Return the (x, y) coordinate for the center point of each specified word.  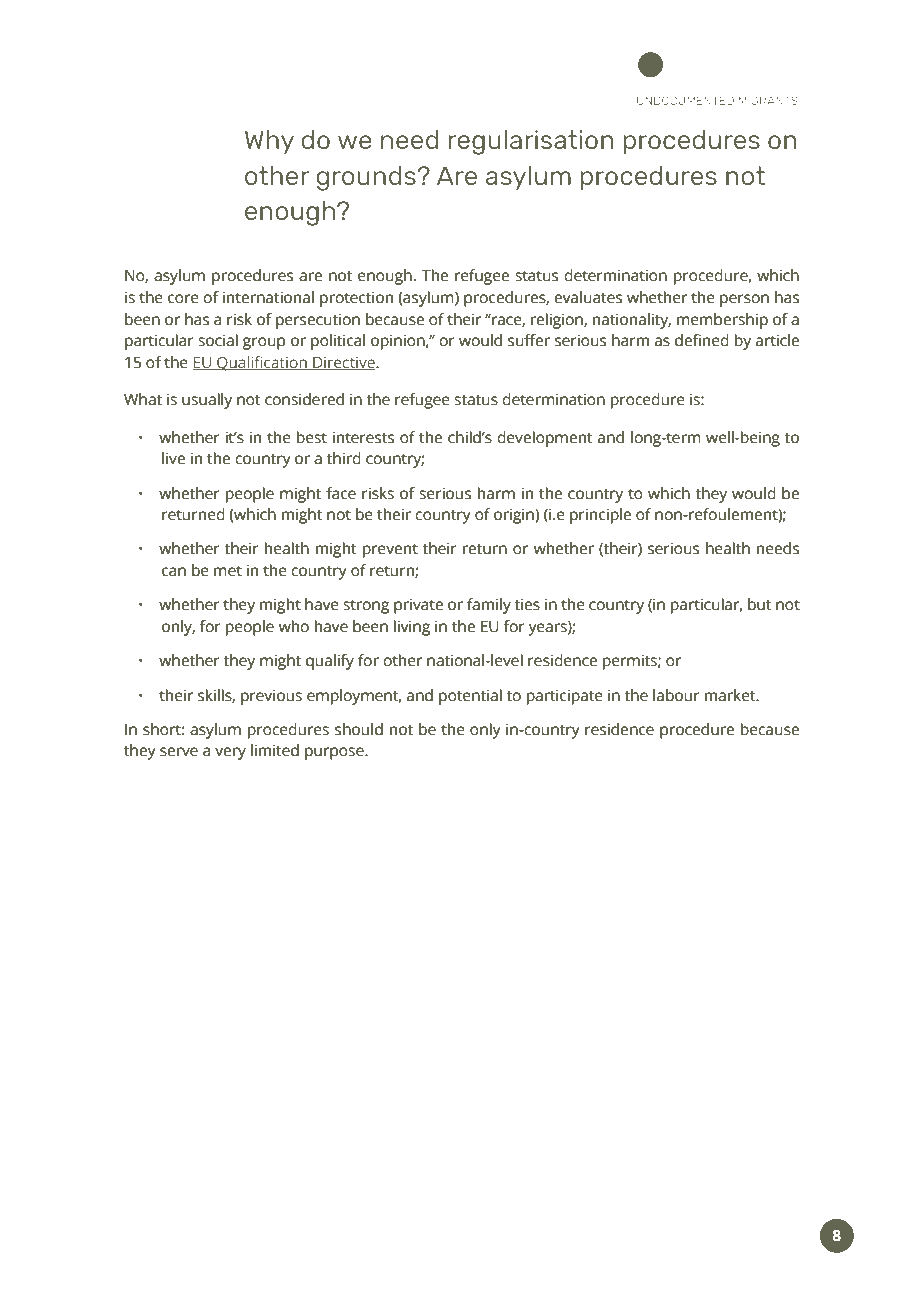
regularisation (531, 142)
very (230, 753)
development (545, 439)
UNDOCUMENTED (685, 100)
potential (470, 697)
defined (702, 340)
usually (207, 401)
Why (269, 142)
